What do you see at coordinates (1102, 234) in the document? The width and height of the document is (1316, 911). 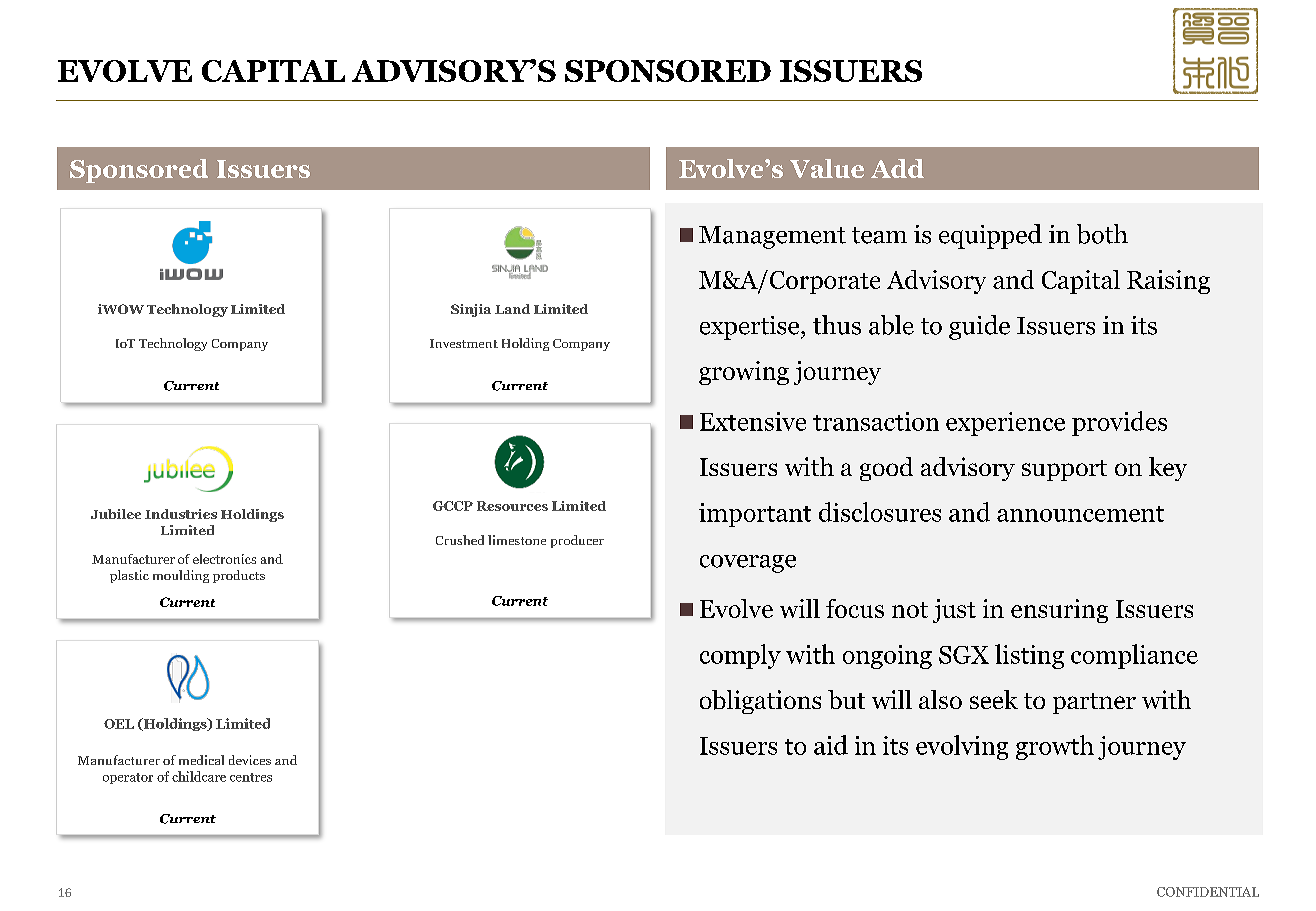 I see `both` at bounding box center [1102, 234].
